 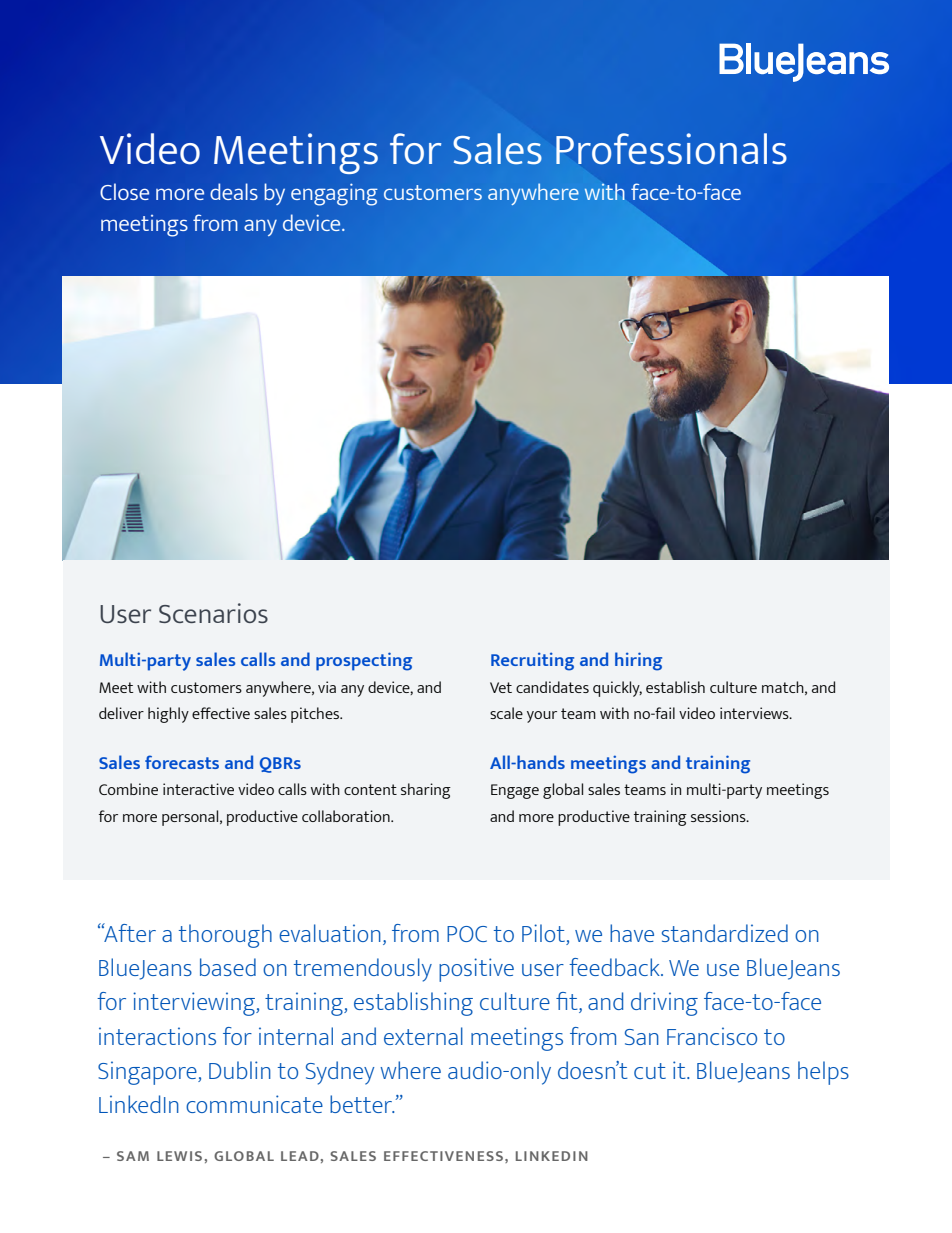 What do you see at coordinates (179, 1156) in the page?
I see `LEWIS` at bounding box center [179, 1156].
